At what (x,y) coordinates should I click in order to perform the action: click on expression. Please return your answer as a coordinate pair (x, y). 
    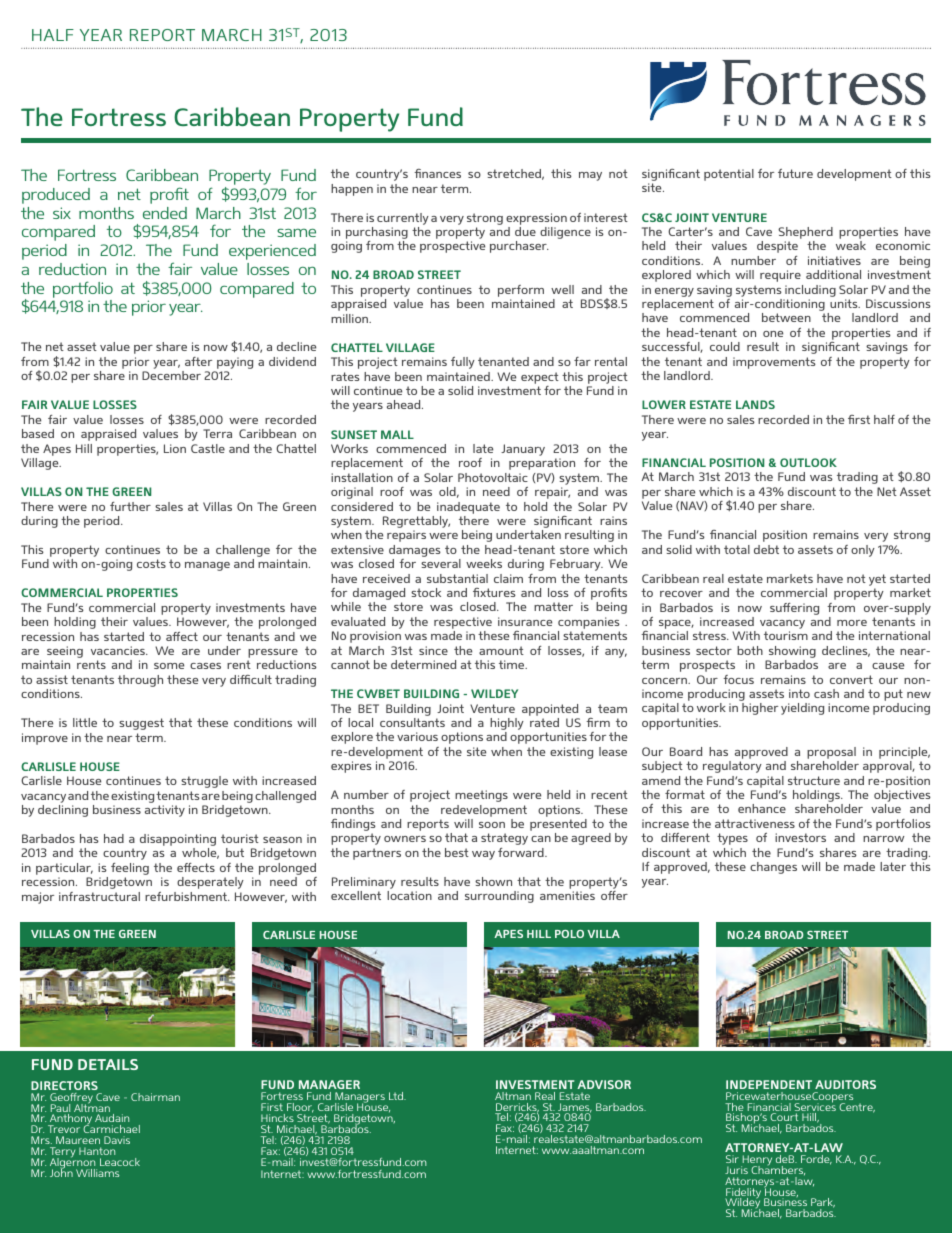
    Looking at the image, I should click on (536, 219).
